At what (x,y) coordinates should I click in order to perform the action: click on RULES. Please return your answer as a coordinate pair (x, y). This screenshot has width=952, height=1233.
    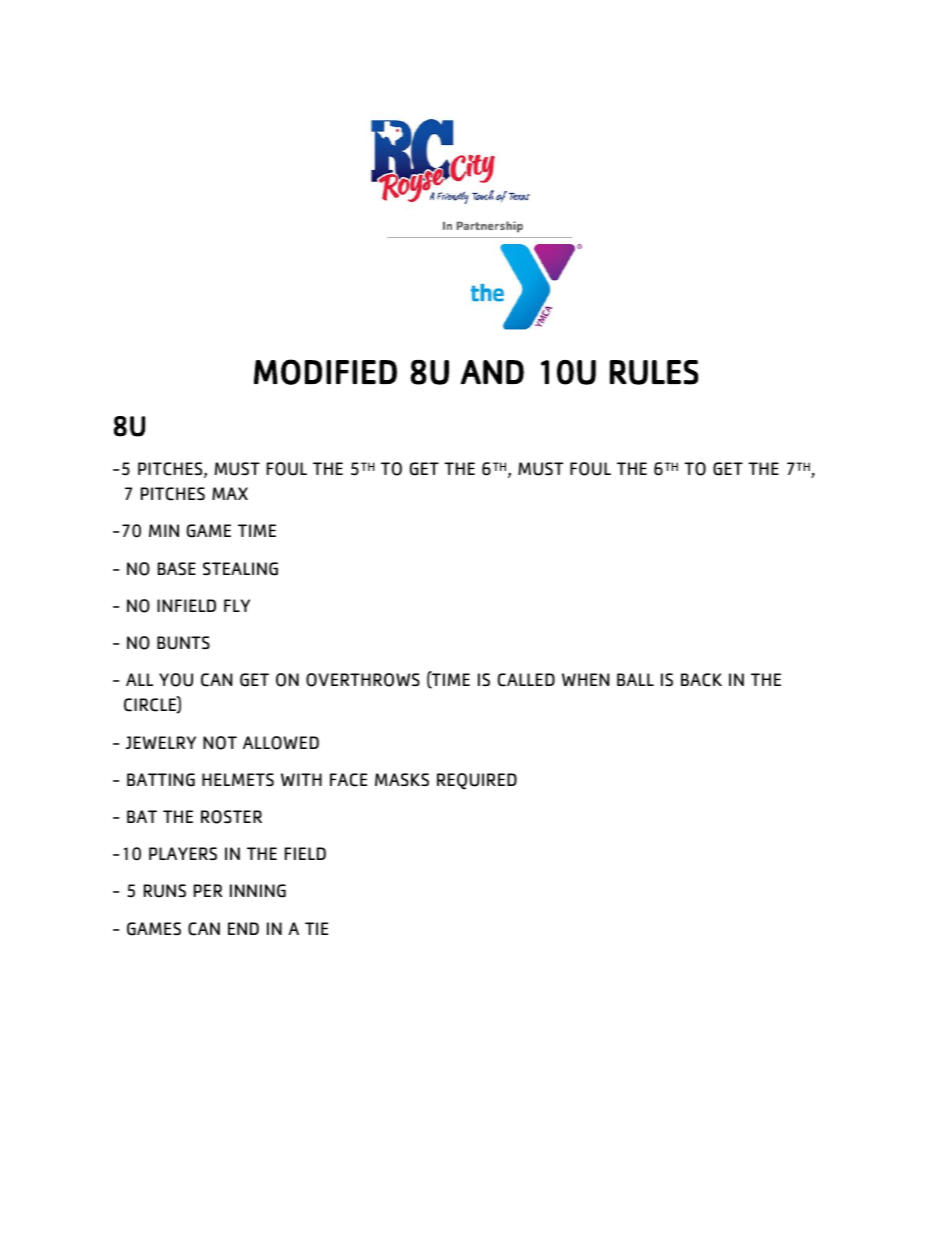
    Looking at the image, I should click on (654, 372).
